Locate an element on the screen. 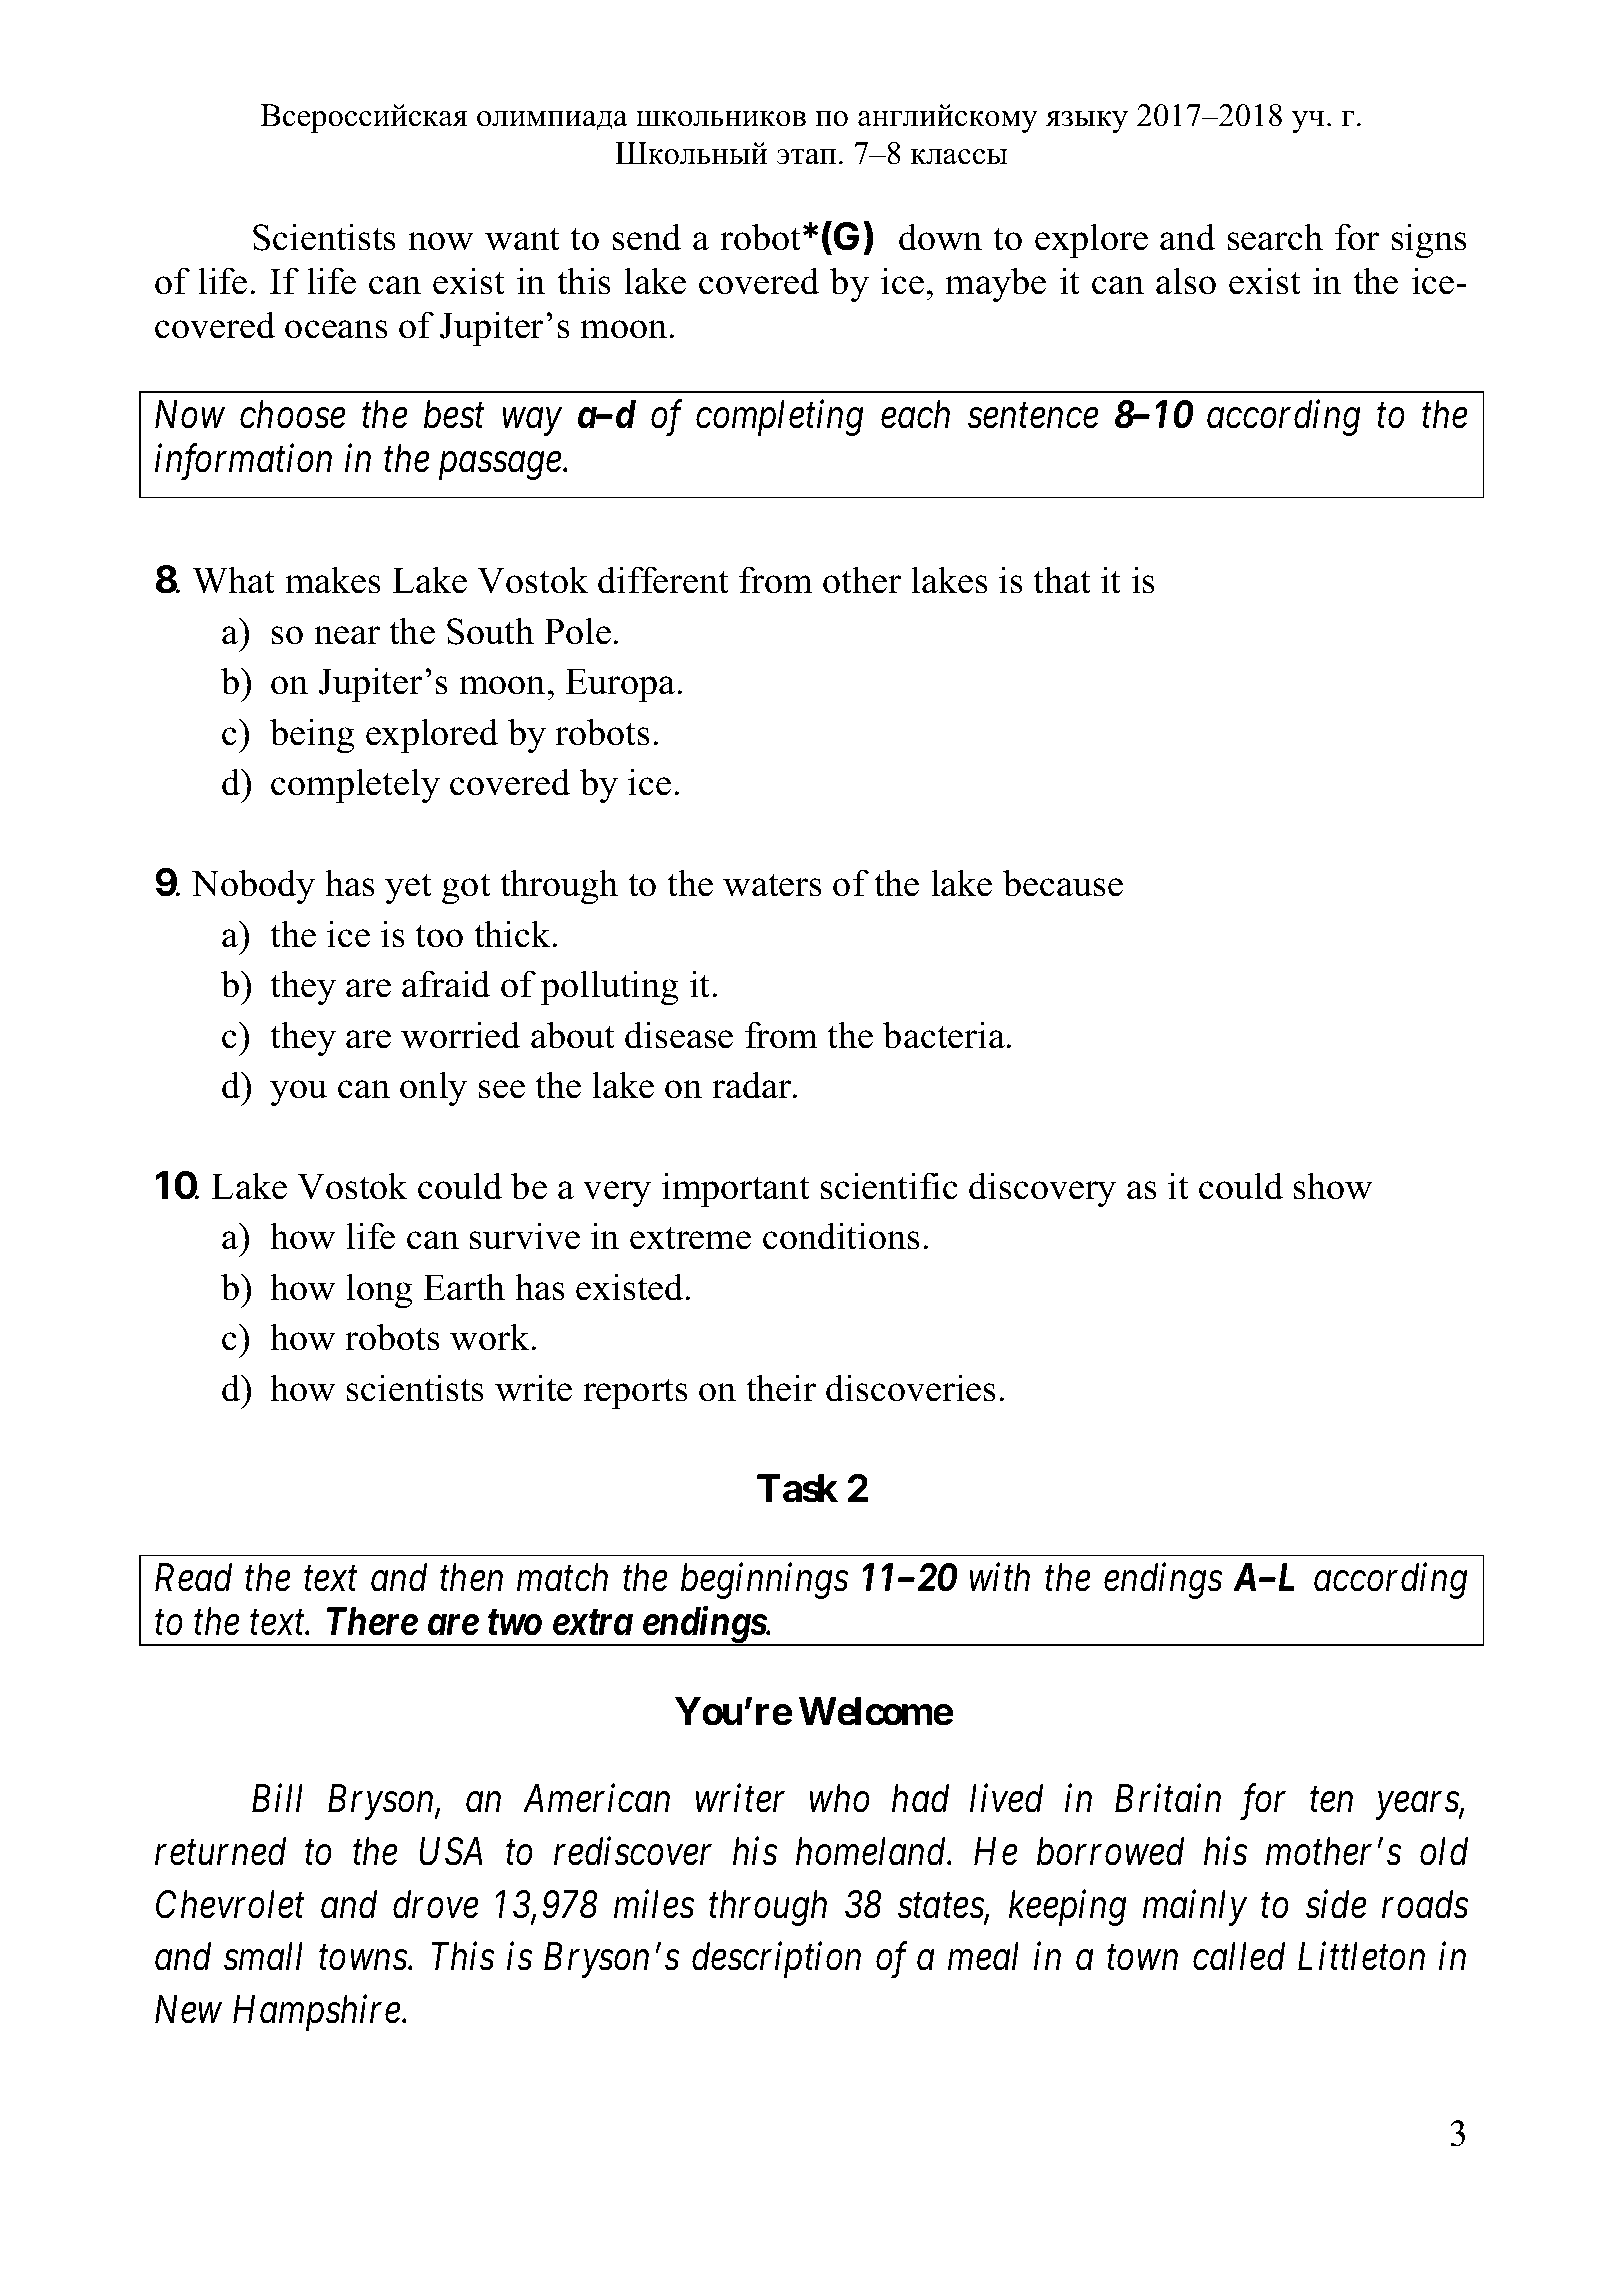  waters is located at coordinates (772, 885).
